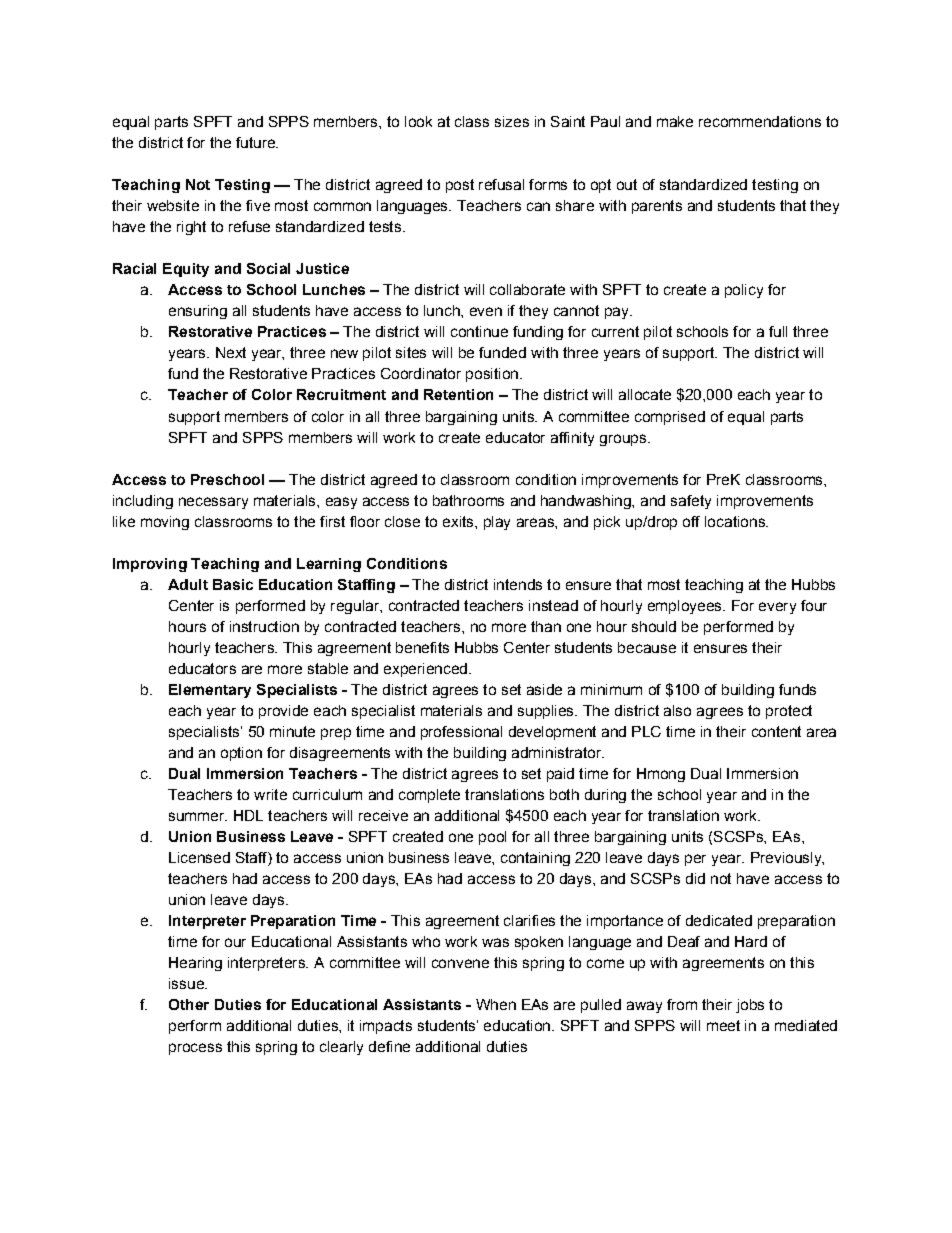  What do you see at coordinates (686, 607) in the screenshot?
I see `employees` at bounding box center [686, 607].
